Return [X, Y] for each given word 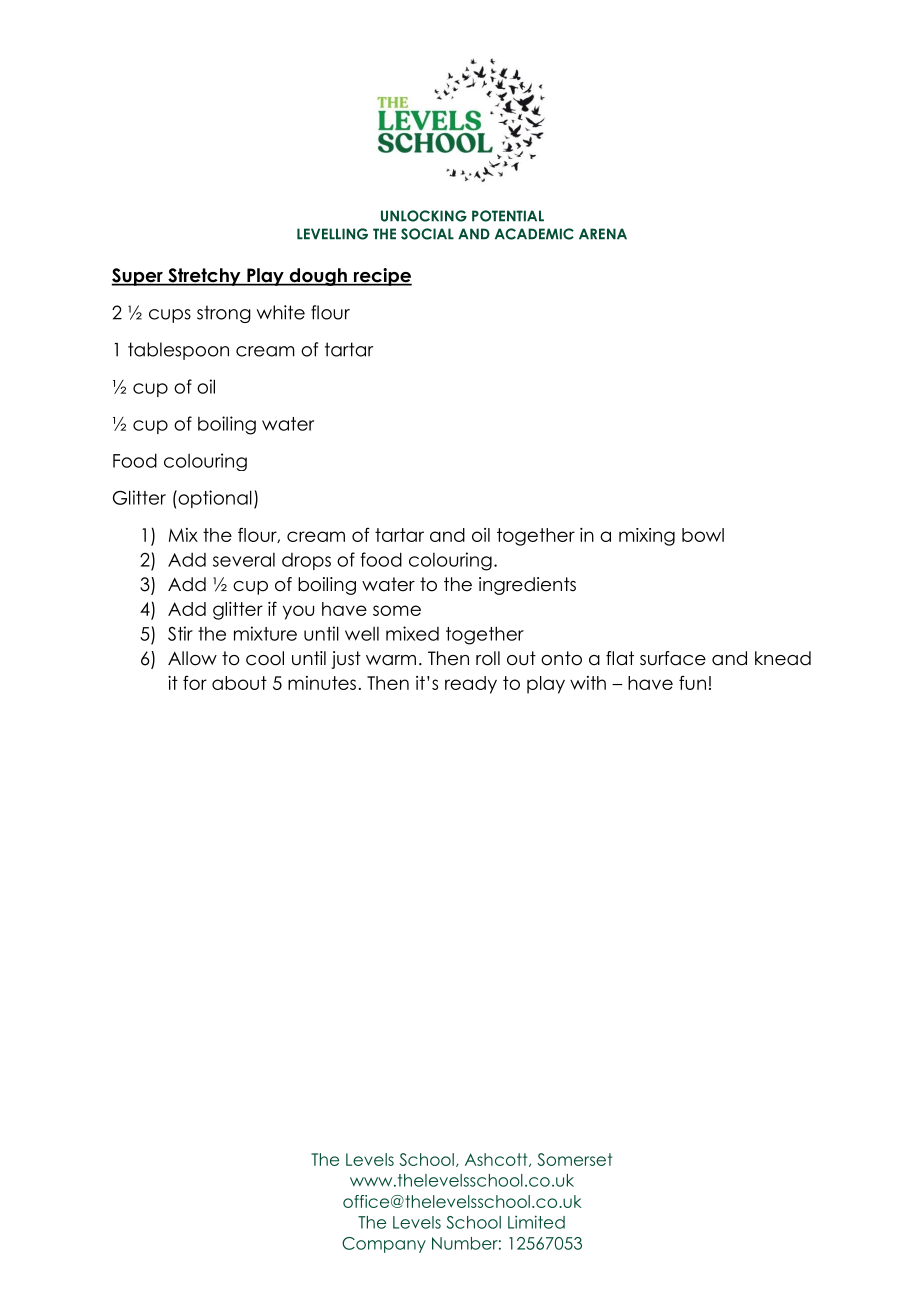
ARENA [603, 234]
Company [384, 1245]
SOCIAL [427, 234]
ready [471, 685]
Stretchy [204, 277]
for [195, 682]
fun [692, 682]
